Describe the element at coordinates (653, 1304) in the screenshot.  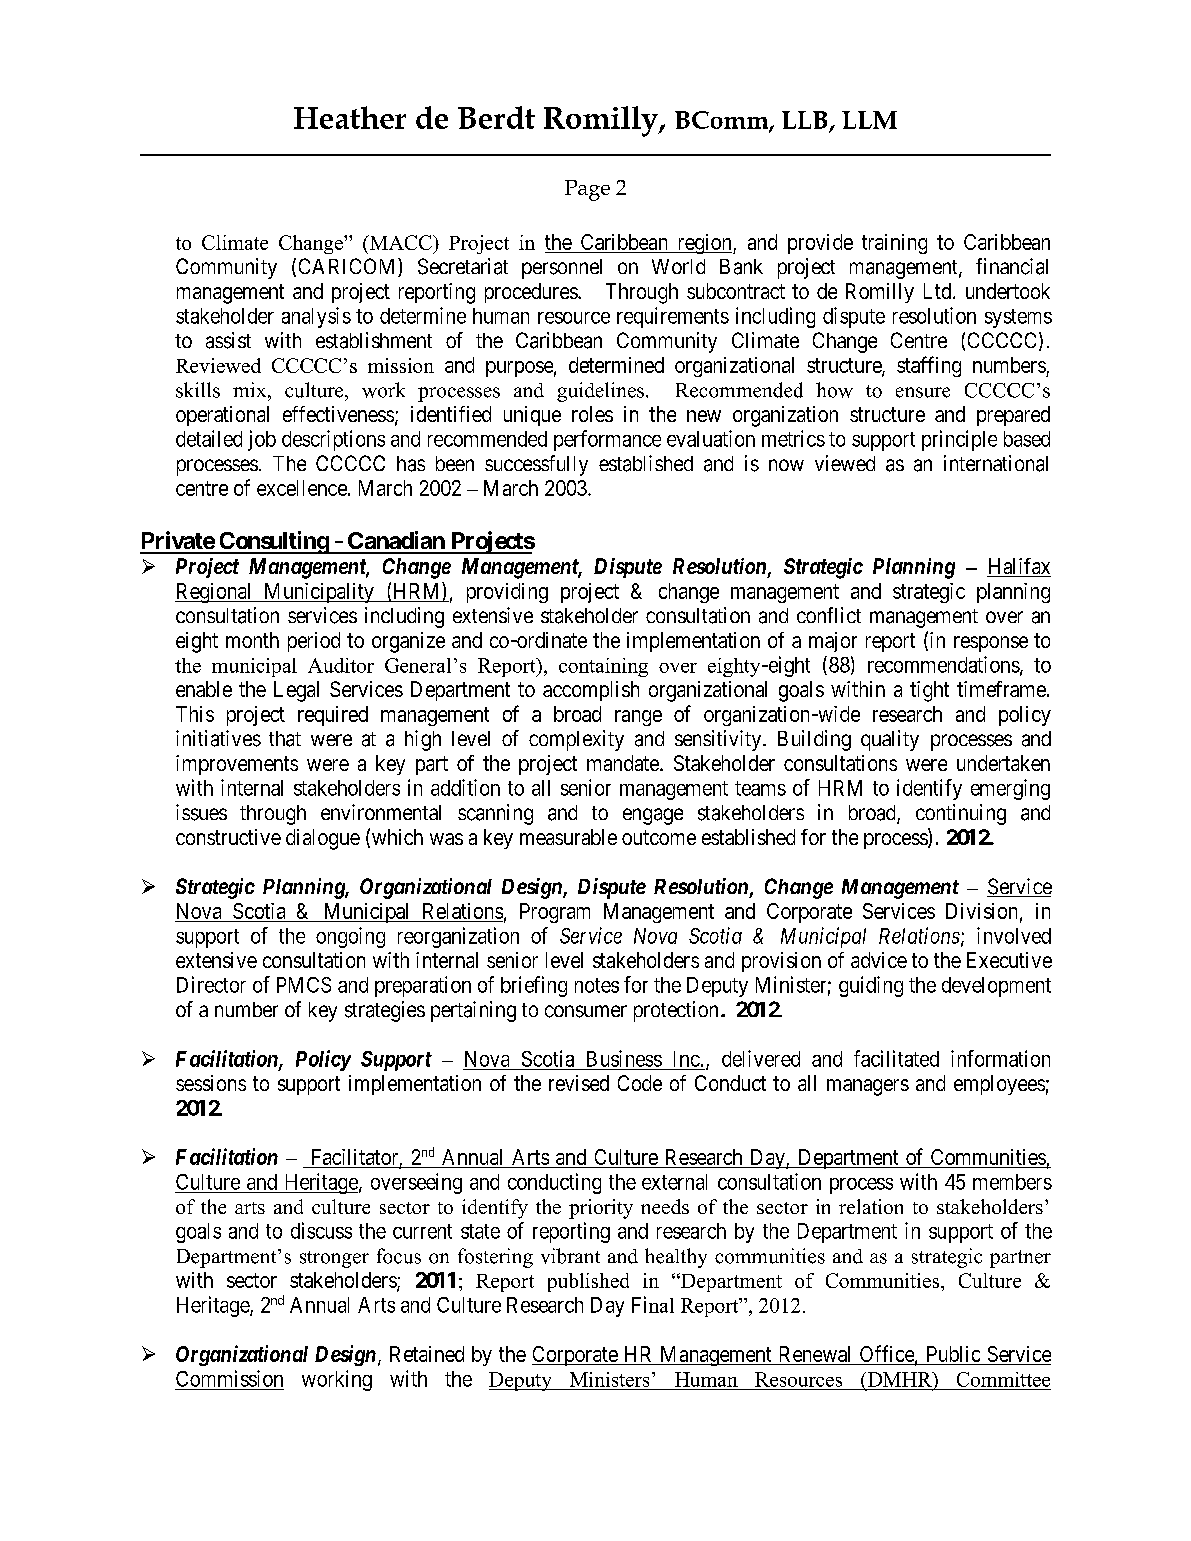
I see `Final` at that location.
